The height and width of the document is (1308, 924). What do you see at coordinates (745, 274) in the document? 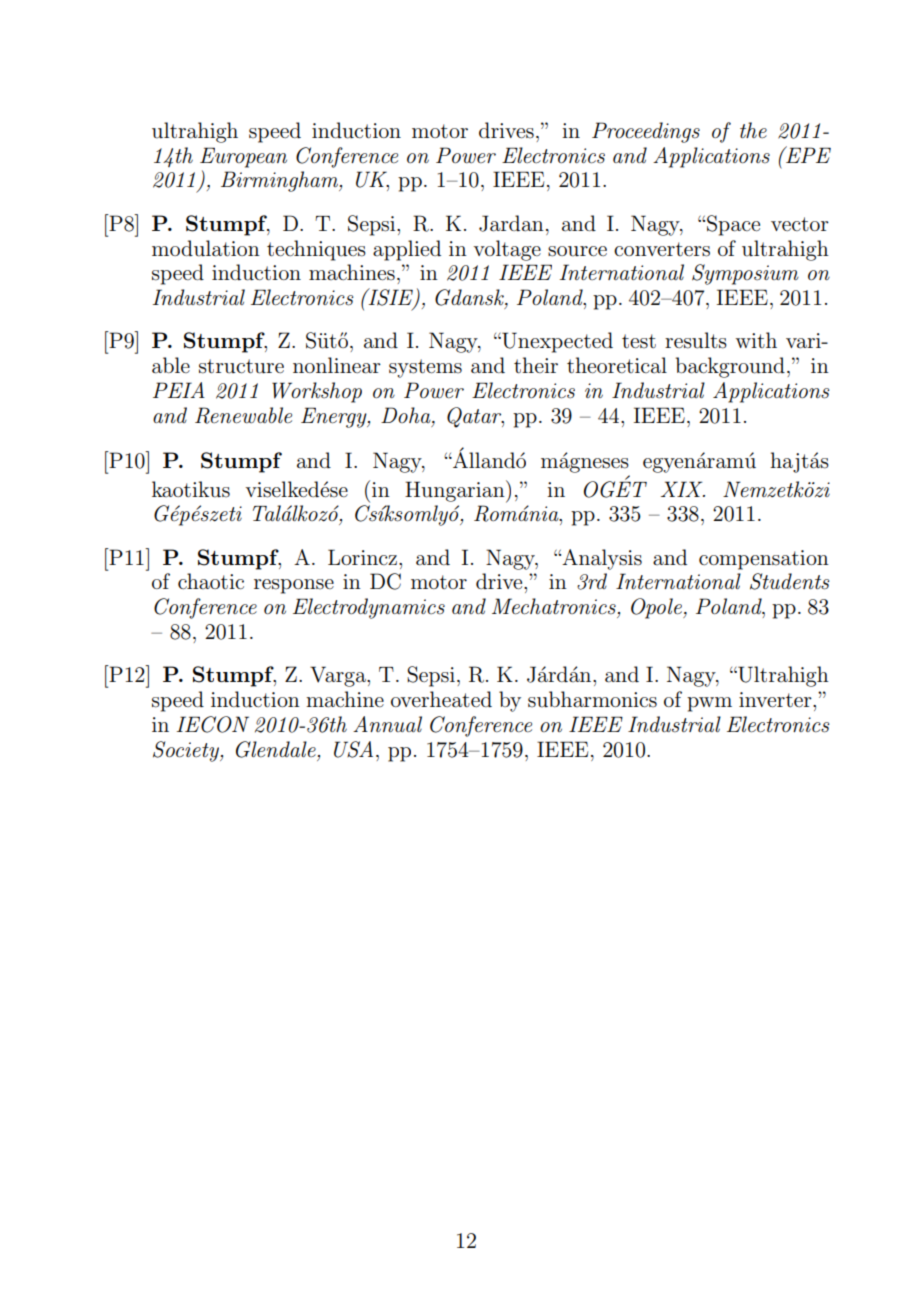
I see `Symposium` at bounding box center [745, 274].
